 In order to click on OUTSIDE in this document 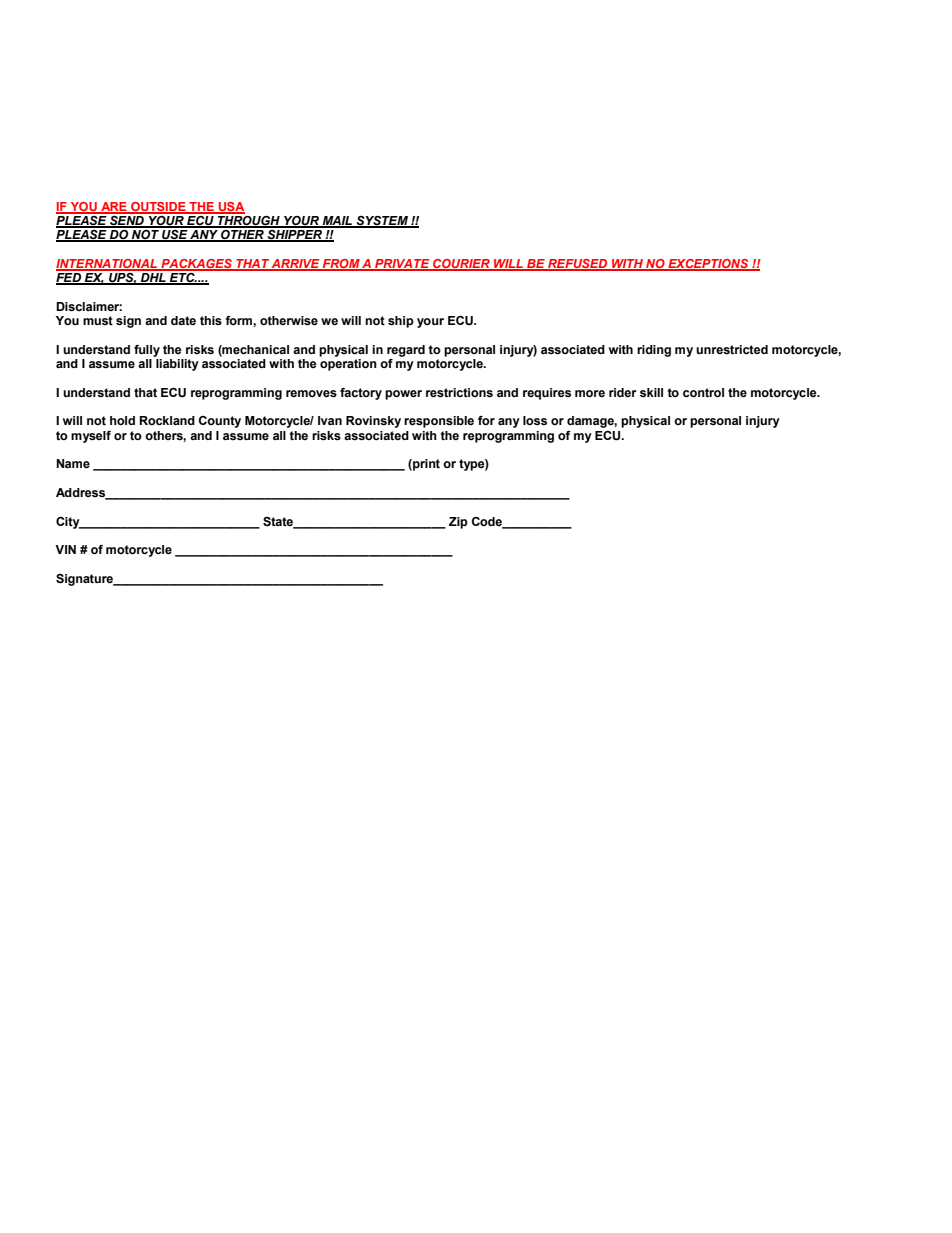, I will do `click(158, 207)`.
